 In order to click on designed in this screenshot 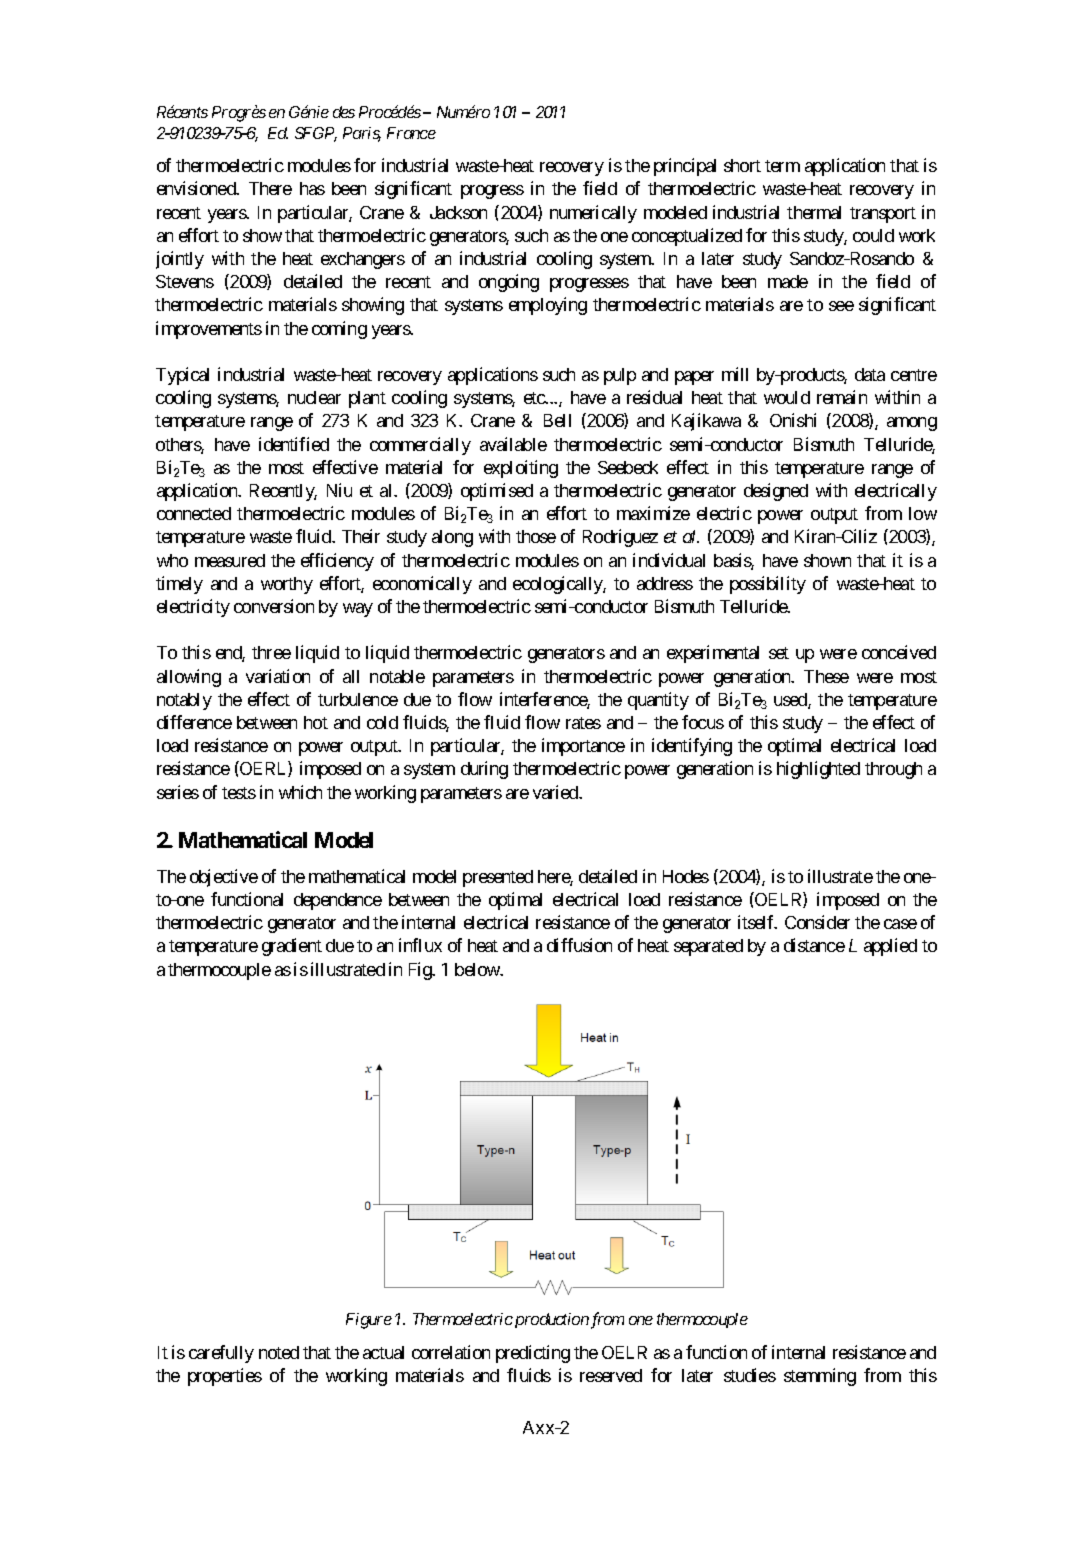, I will do `click(776, 492)`.
